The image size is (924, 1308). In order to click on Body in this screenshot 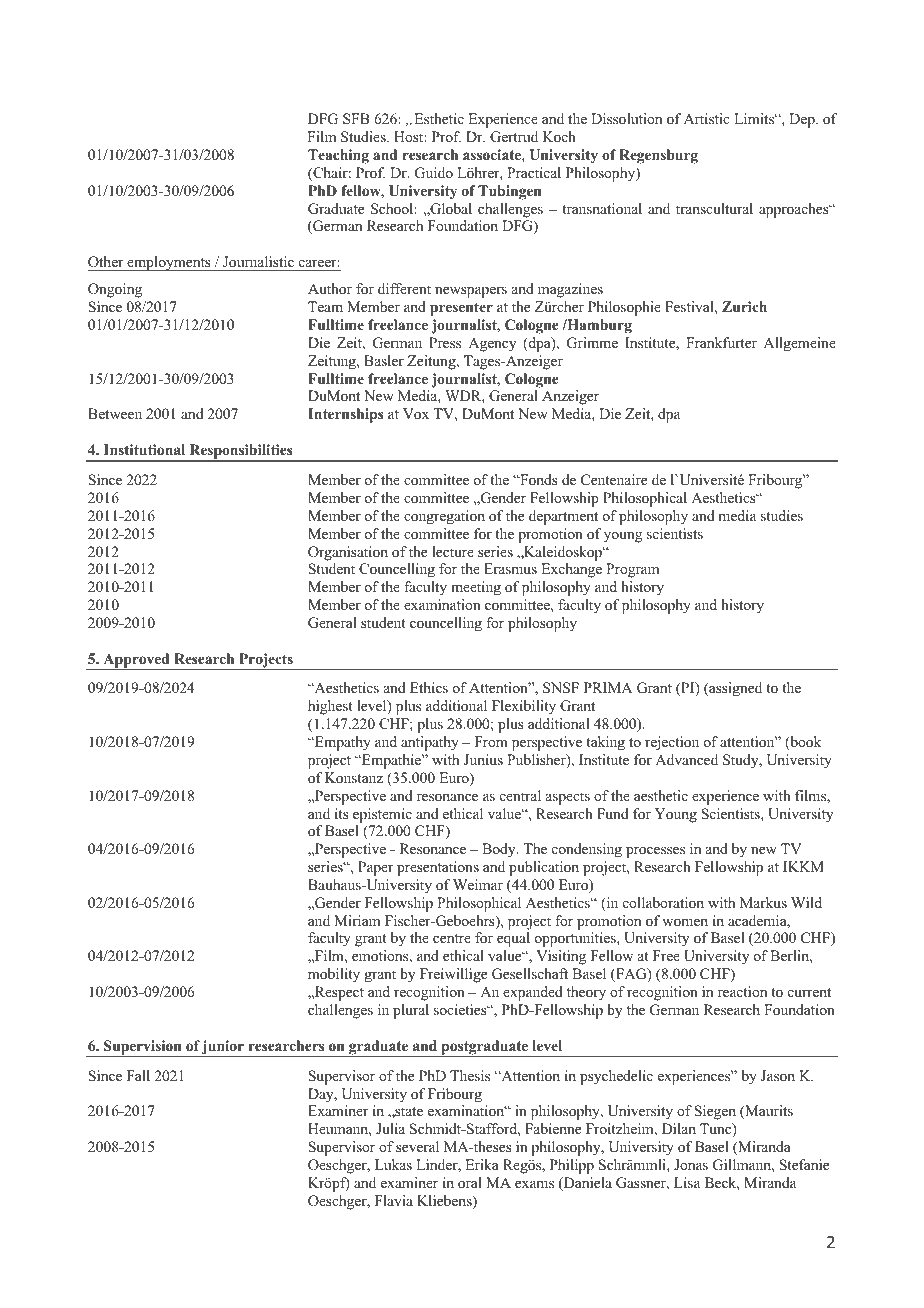, I will do `click(500, 850)`.
